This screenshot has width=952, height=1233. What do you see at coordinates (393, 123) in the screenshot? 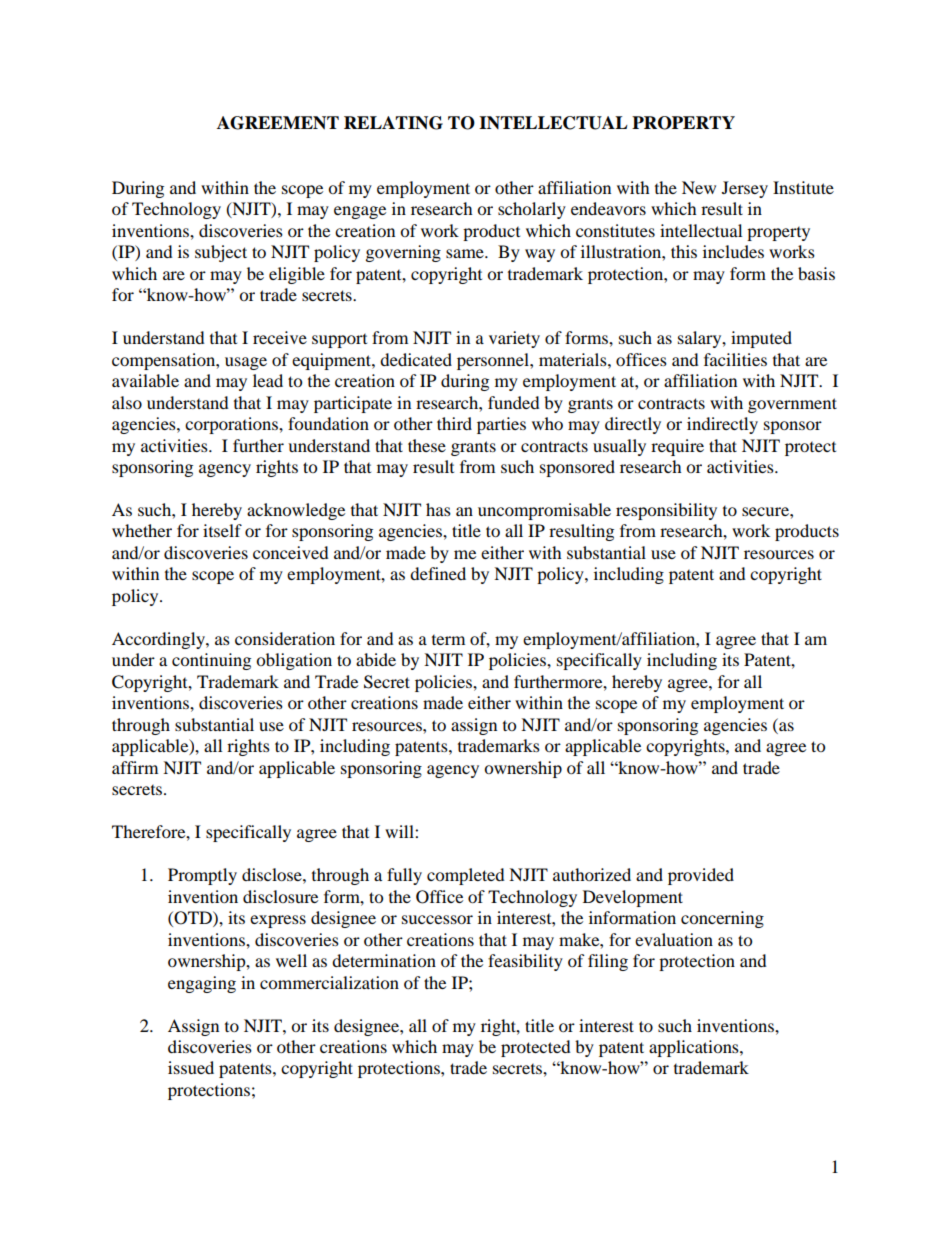
I see `RELATING` at bounding box center [393, 123].
